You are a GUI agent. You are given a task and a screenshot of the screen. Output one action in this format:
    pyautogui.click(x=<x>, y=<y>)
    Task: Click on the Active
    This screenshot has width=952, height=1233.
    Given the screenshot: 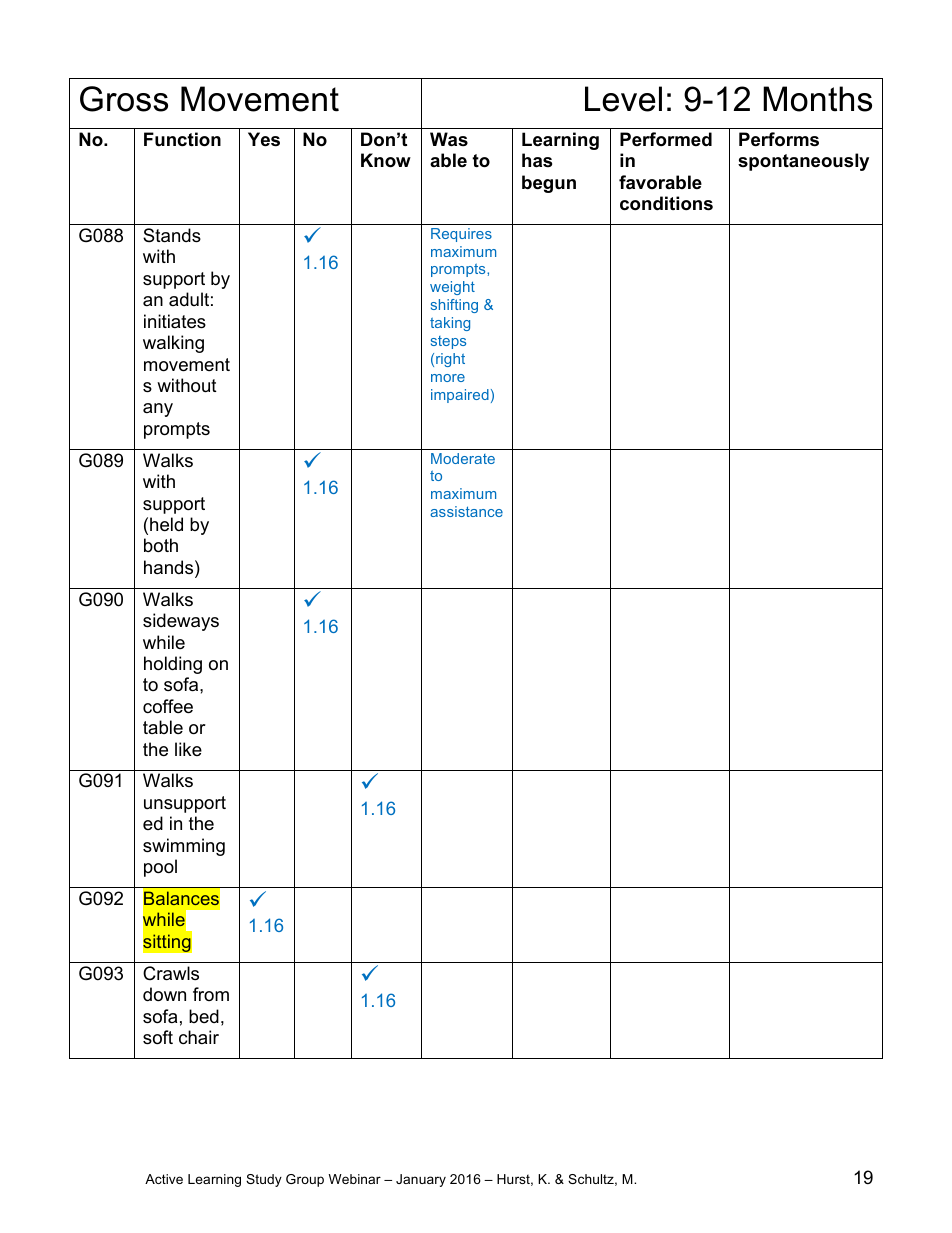 What is the action you would take?
    pyautogui.click(x=164, y=1179)
